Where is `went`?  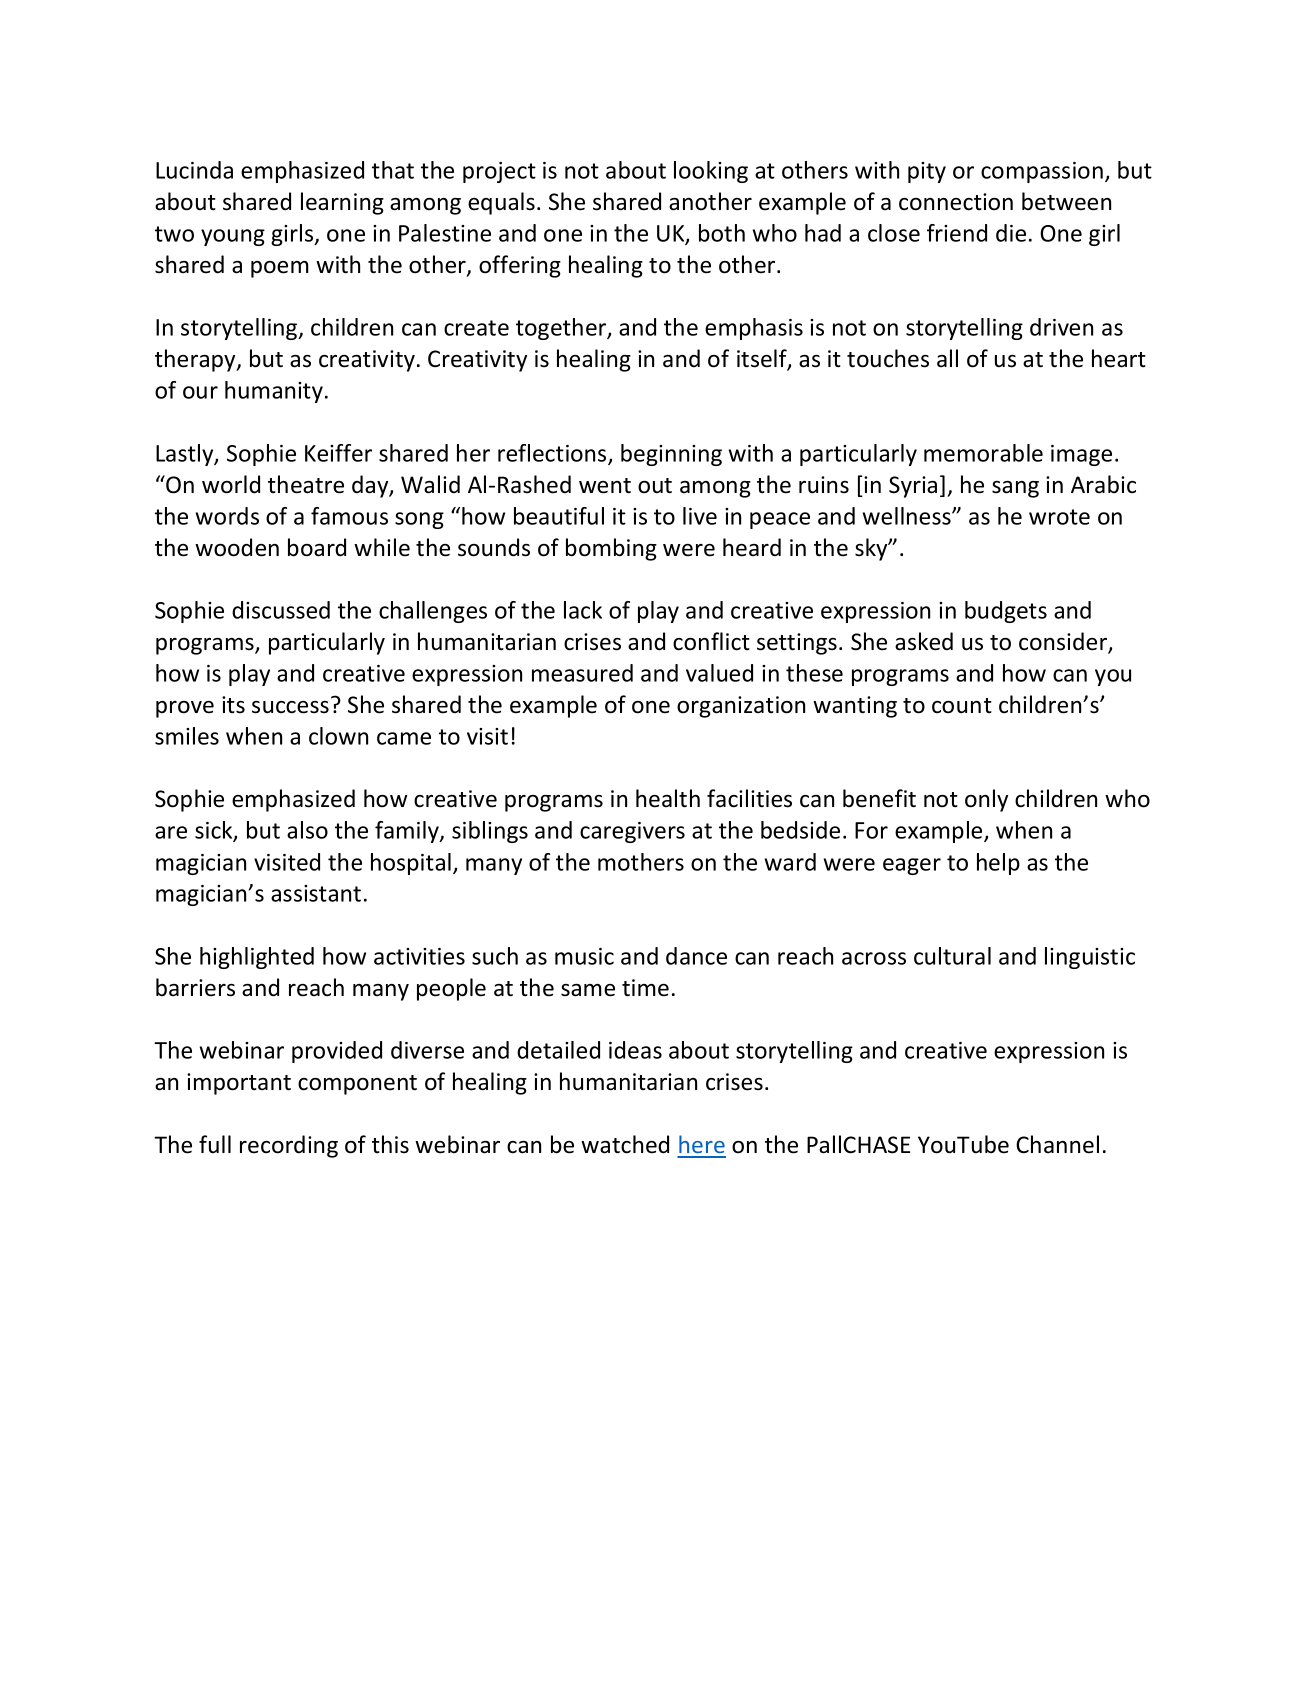
went is located at coordinates (605, 486).
